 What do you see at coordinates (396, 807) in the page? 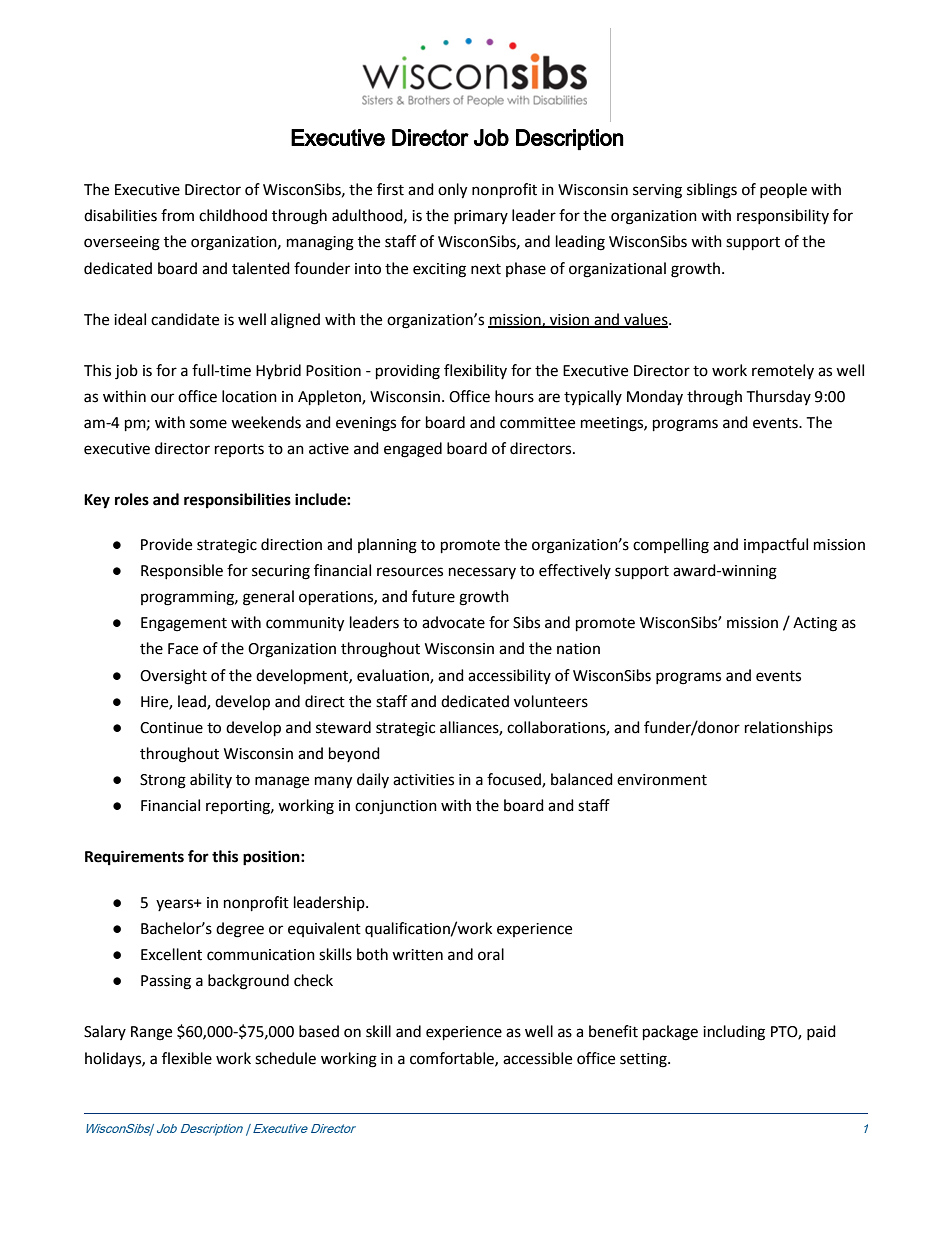
I see `conjunction` at bounding box center [396, 807].
